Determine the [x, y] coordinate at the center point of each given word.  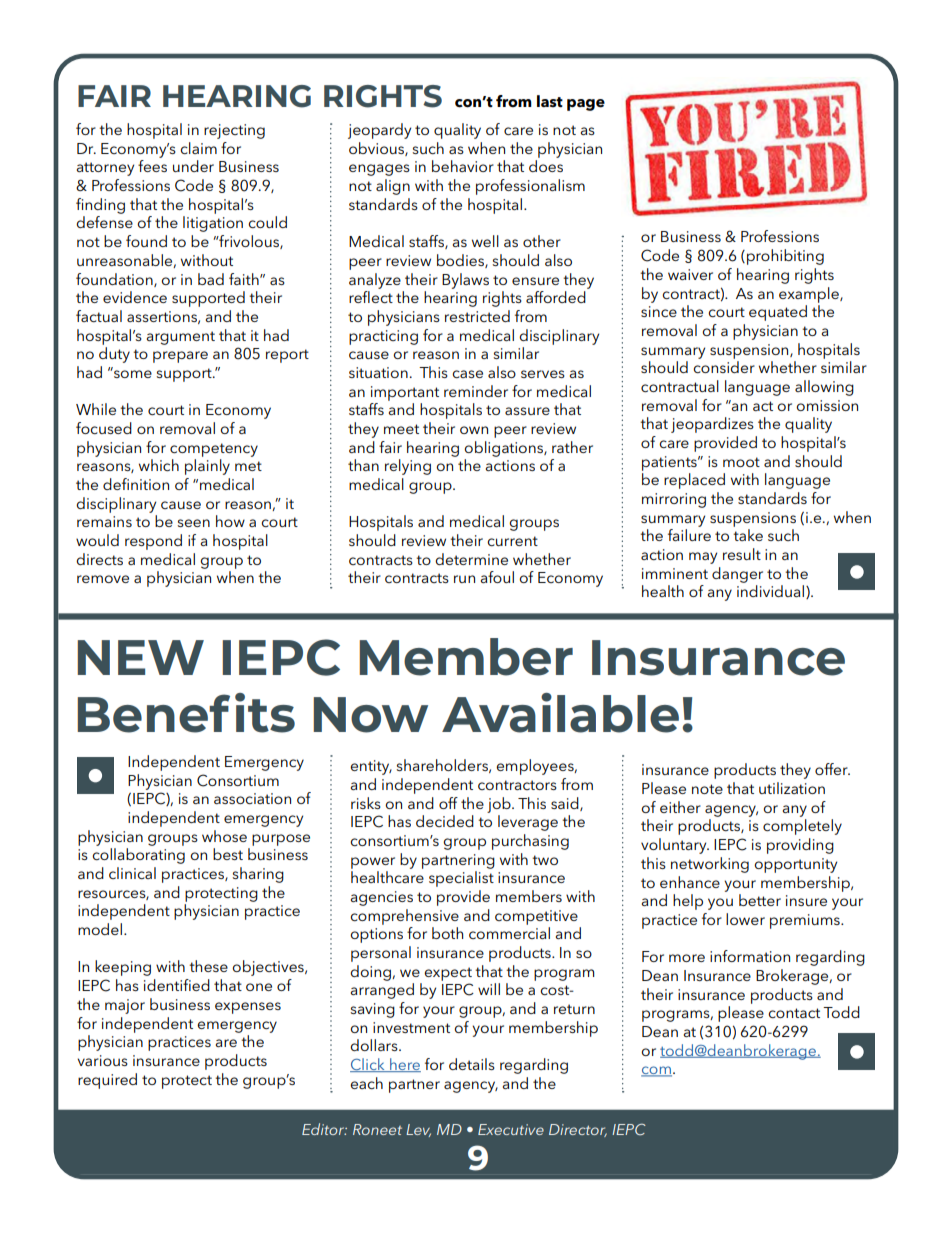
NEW [140, 657]
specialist [461, 879]
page [586, 105]
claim [198, 148]
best [228, 854]
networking [710, 865]
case [467, 374]
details [472, 1064]
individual [770, 591]
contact [794, 1013]
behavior [463, 166]
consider [724, 367]
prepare [180, 357]
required [107, 1081]
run [464, 579]
